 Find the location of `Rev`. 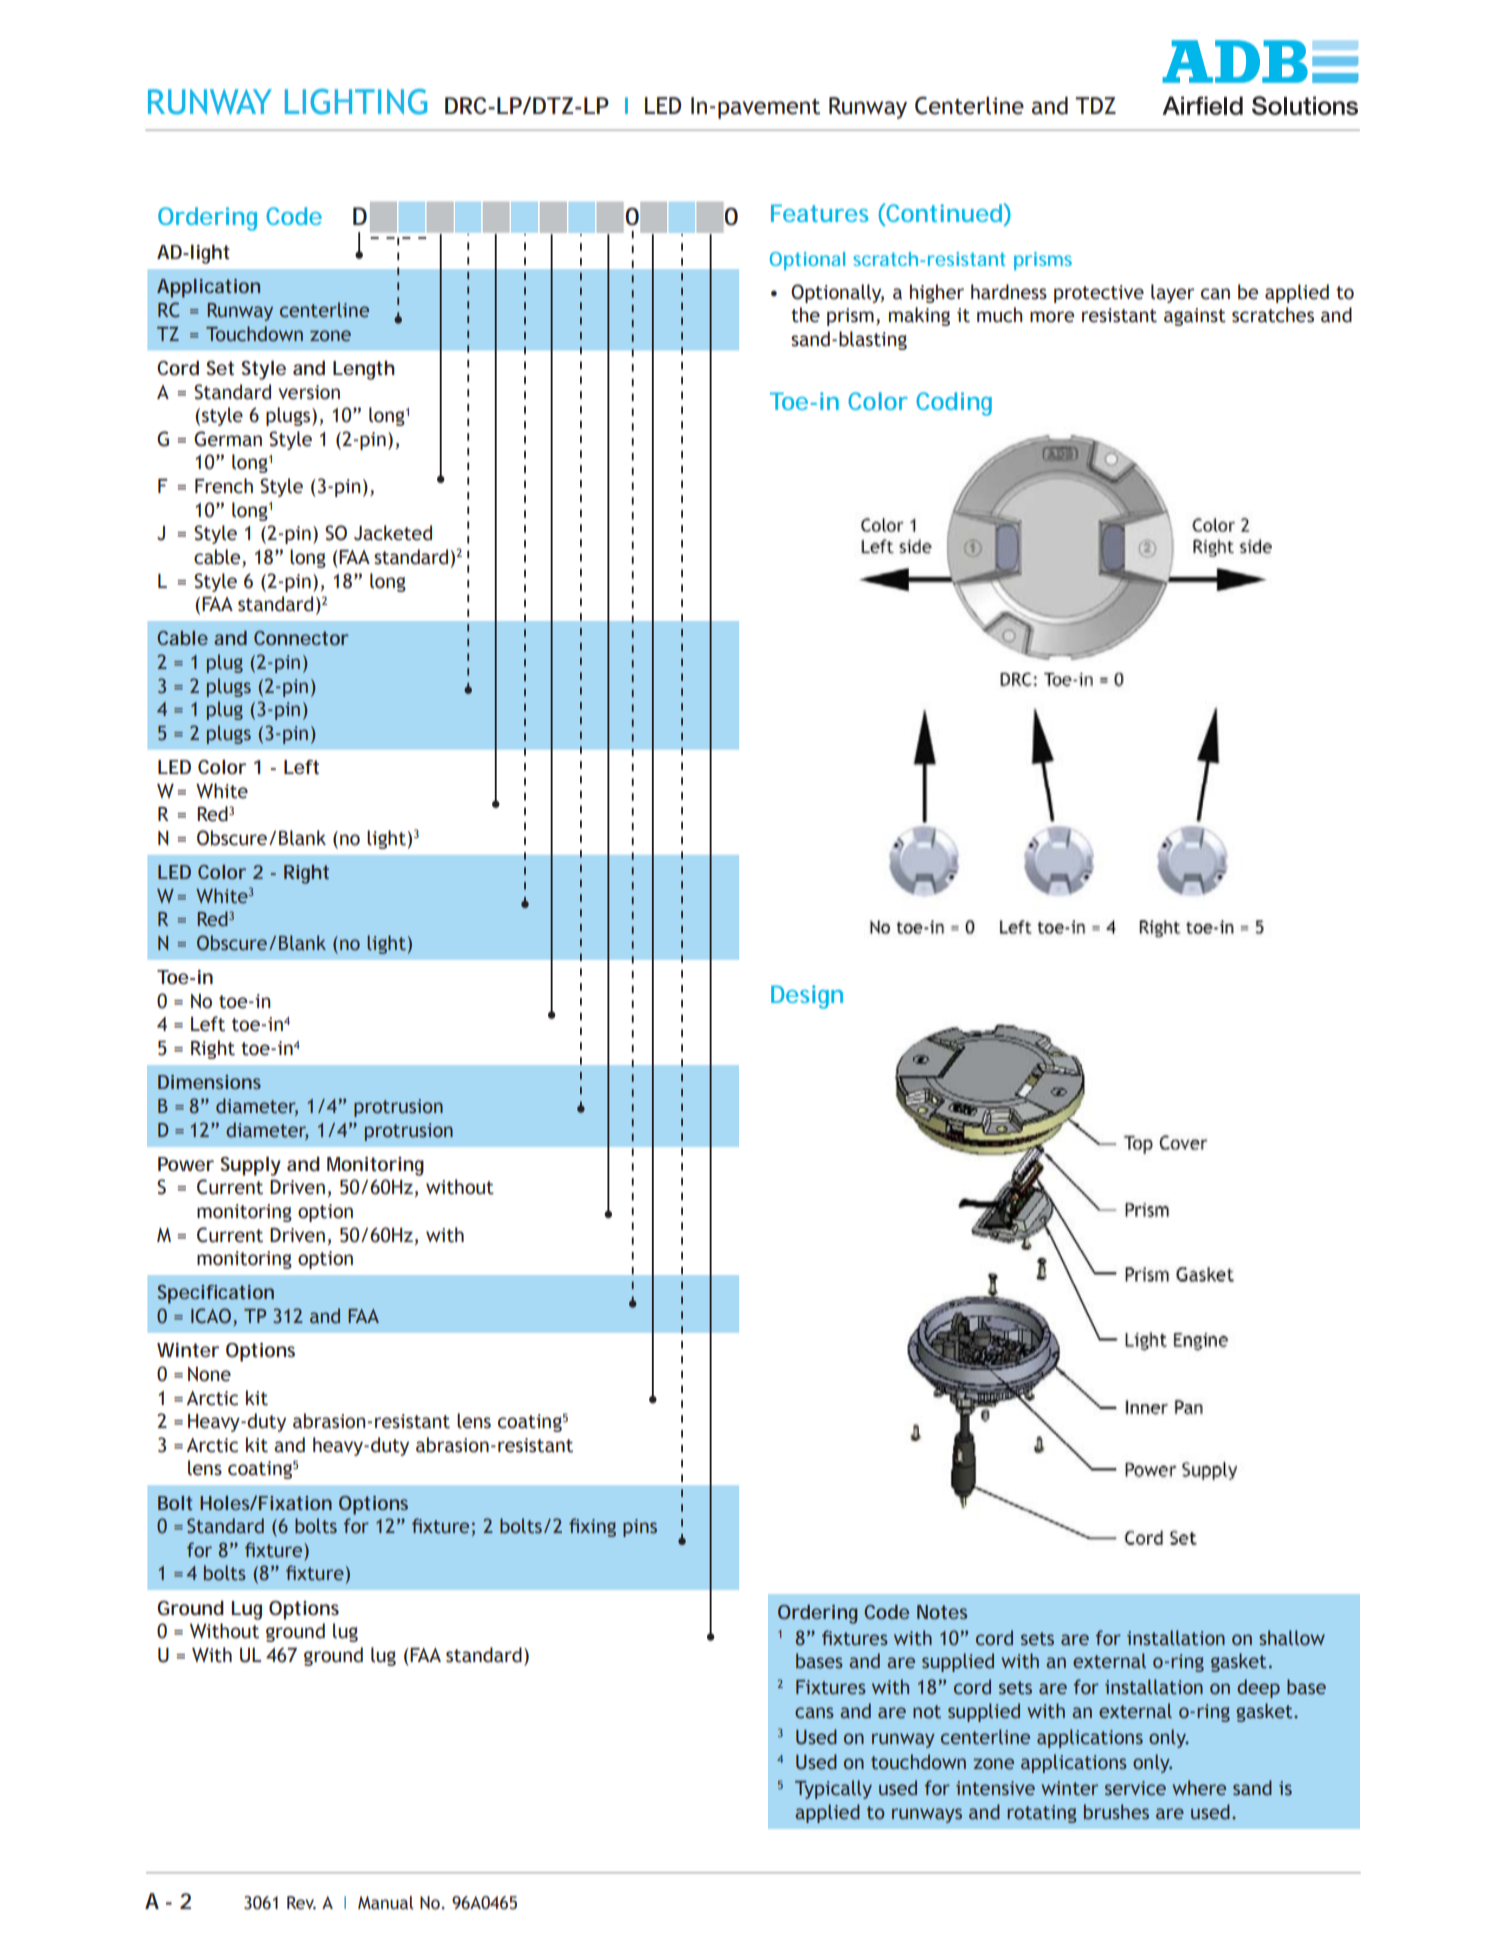

Rev is located at coordinates (301, 1903).
